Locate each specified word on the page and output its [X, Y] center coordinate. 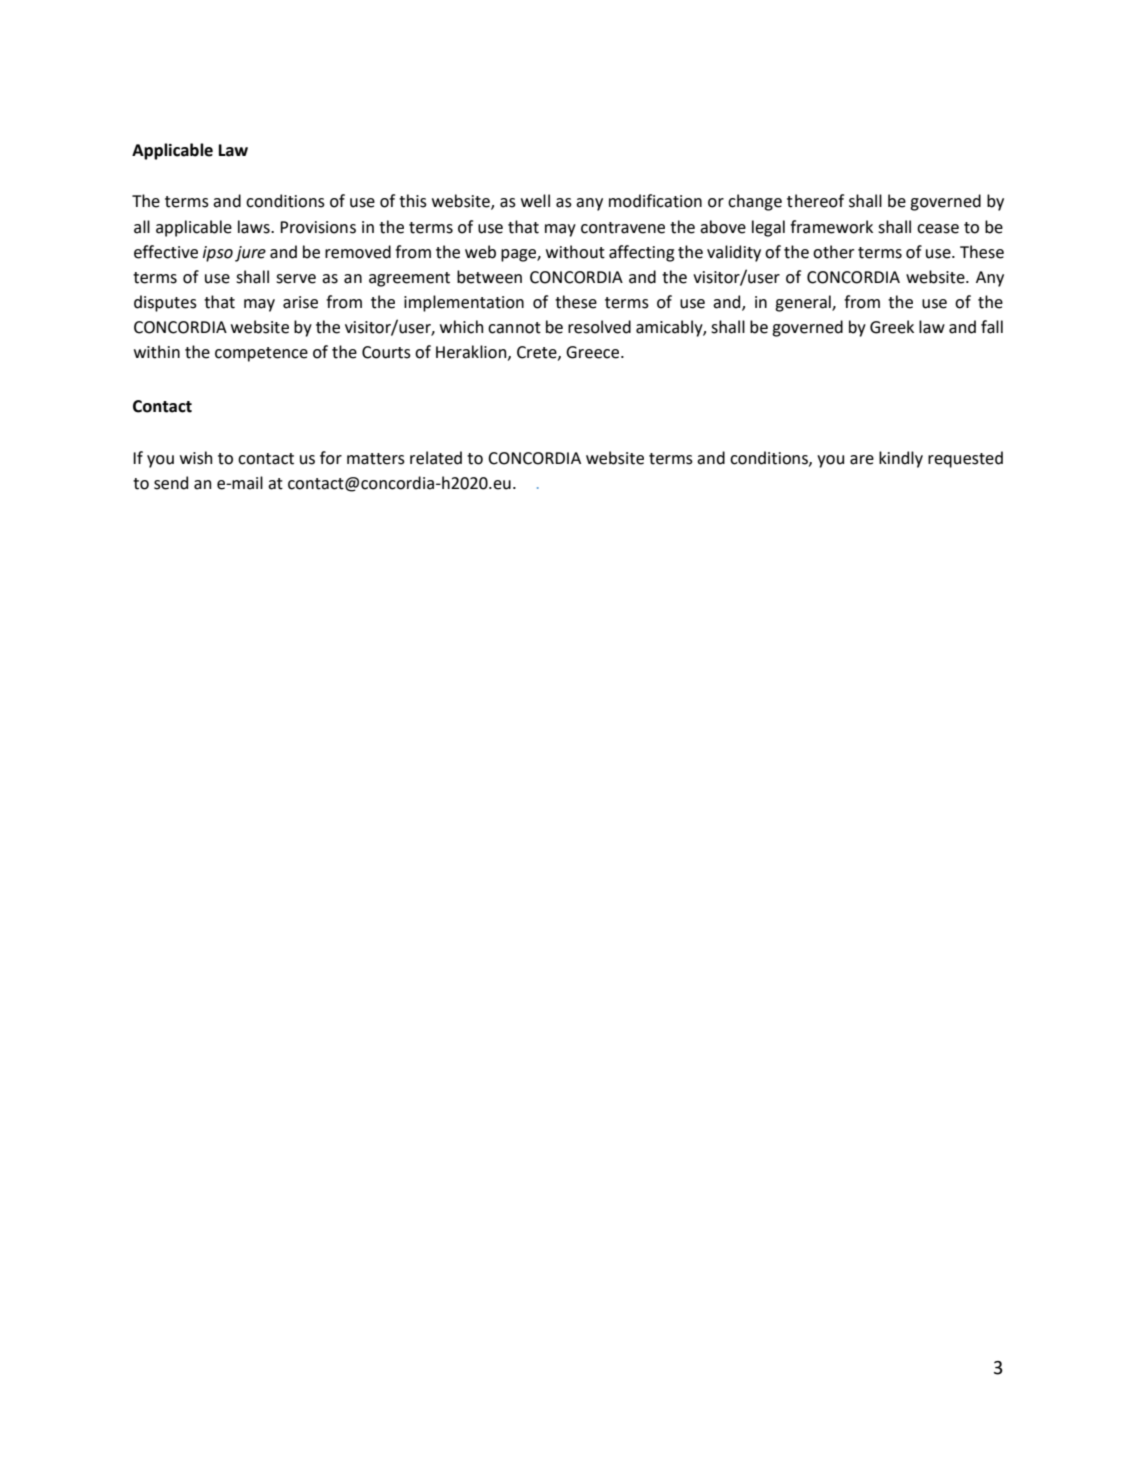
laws [255, 227]
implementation [464, 303]
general [804, 303]
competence [261, 354]
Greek [892, 327]
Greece [594, 352]
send [171, 483]
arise [300, 302]
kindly [901, 459]
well [535, 201]
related [436, 458]
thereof [815, 201]
